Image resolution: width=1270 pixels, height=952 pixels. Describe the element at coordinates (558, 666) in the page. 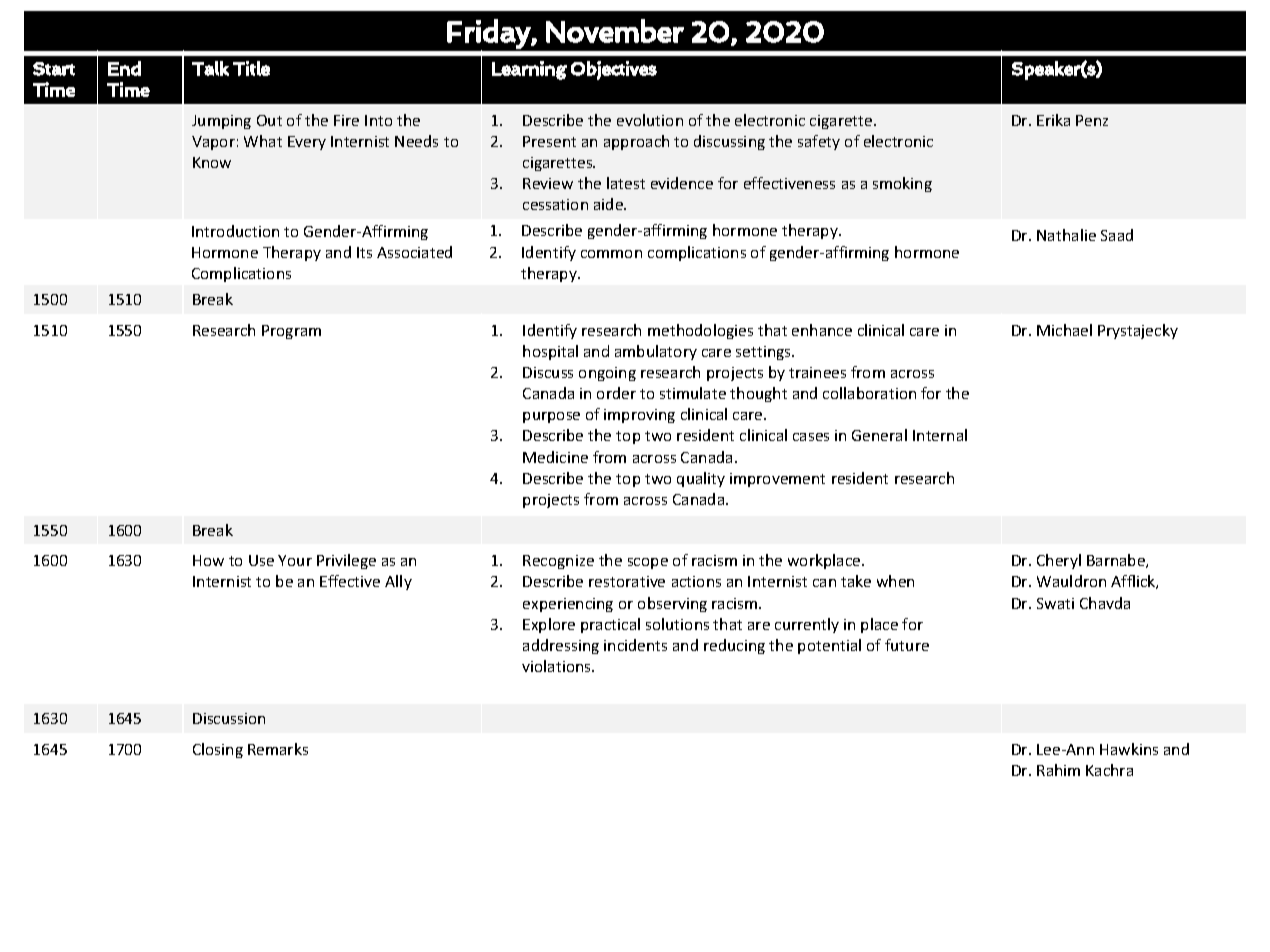

I see `violations` at that location.
